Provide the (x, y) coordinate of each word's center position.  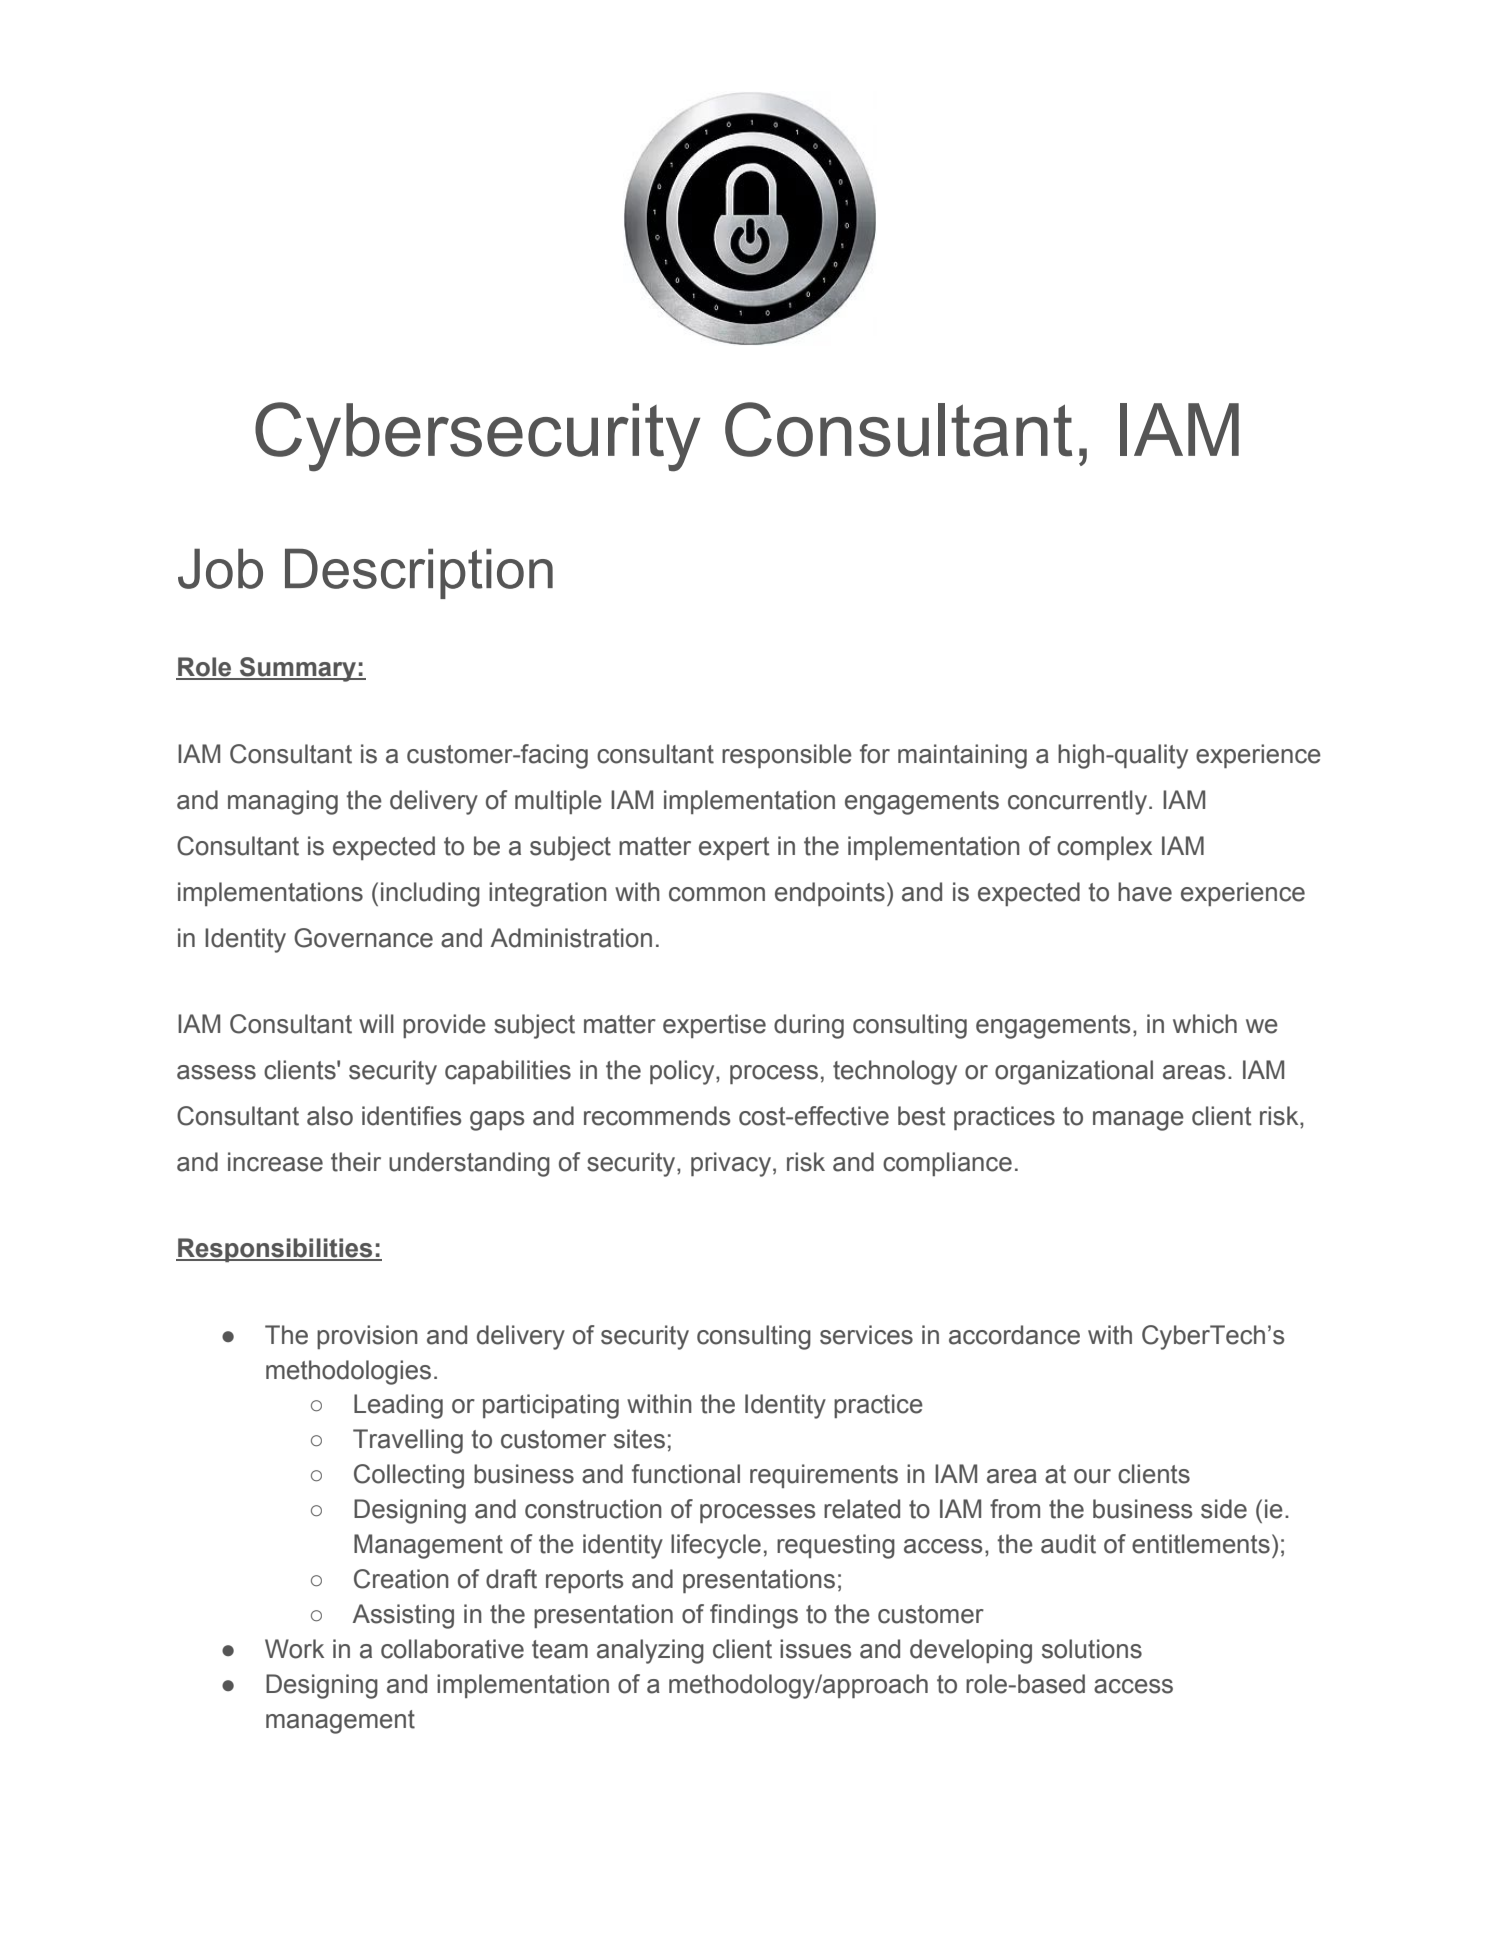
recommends (657, 1116)
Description (419, 573)
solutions (1092, 1649)
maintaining (962, 756)
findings (754, 1616)
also (330, 1116)
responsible (787, 756)
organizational (1074, 1072)
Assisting (403, 1616)
